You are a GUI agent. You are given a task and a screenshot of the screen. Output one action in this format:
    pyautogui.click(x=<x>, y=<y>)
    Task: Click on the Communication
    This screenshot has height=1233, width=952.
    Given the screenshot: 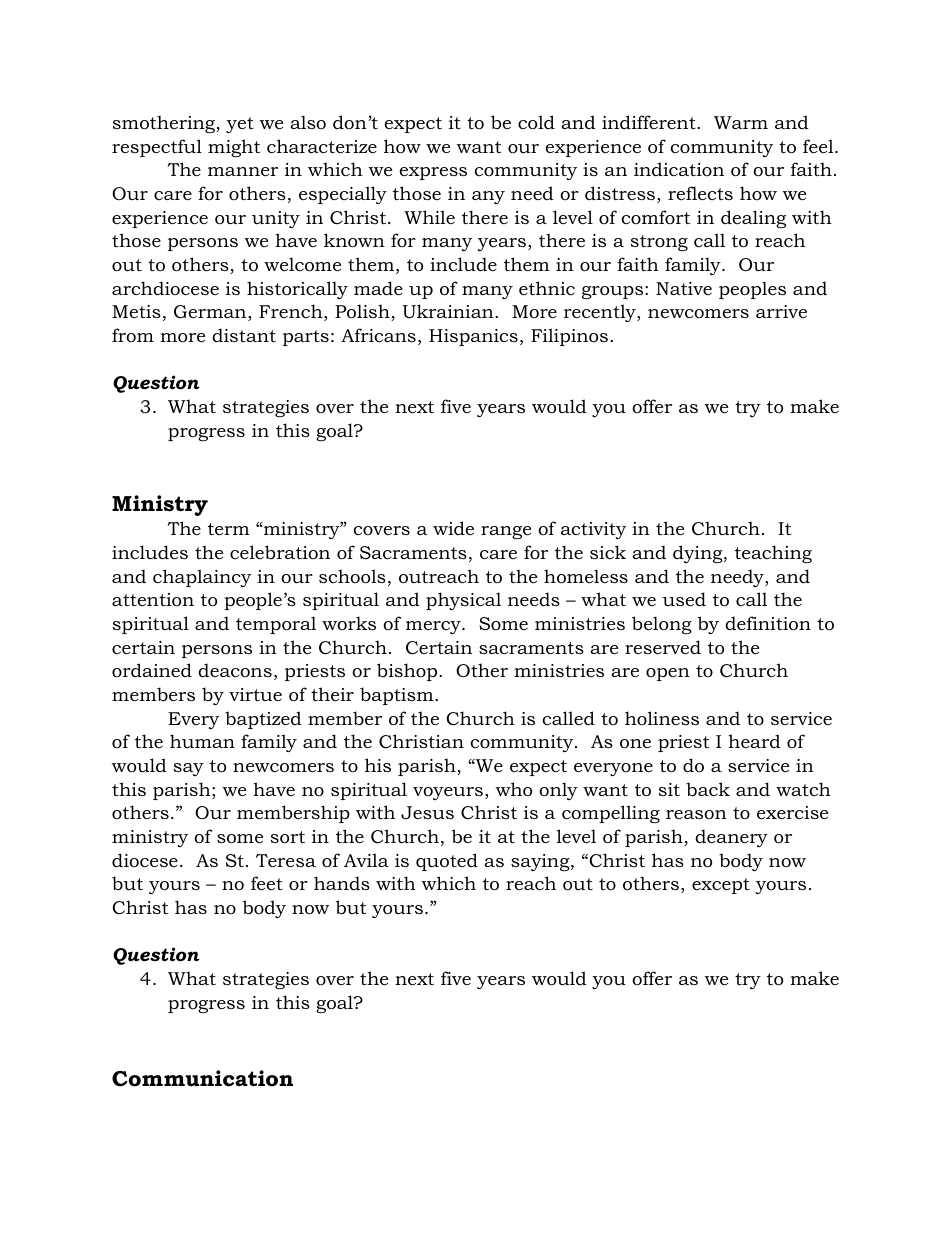 What is the action you would take?
    pyautogui.click(x=202, y=1078)
